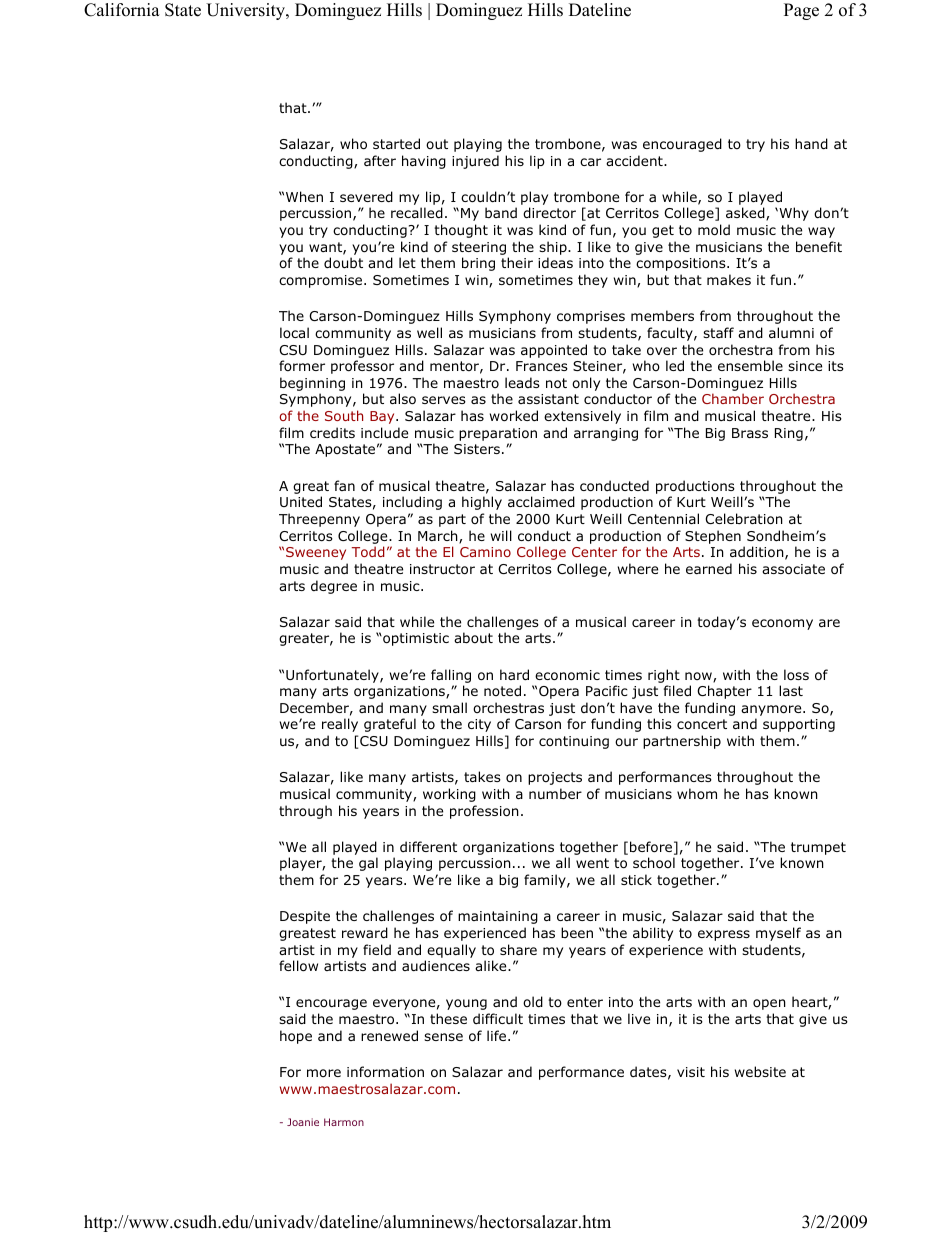 This screenshot has width=952, height=1233. I want to click on website, so click(760, 1071).
